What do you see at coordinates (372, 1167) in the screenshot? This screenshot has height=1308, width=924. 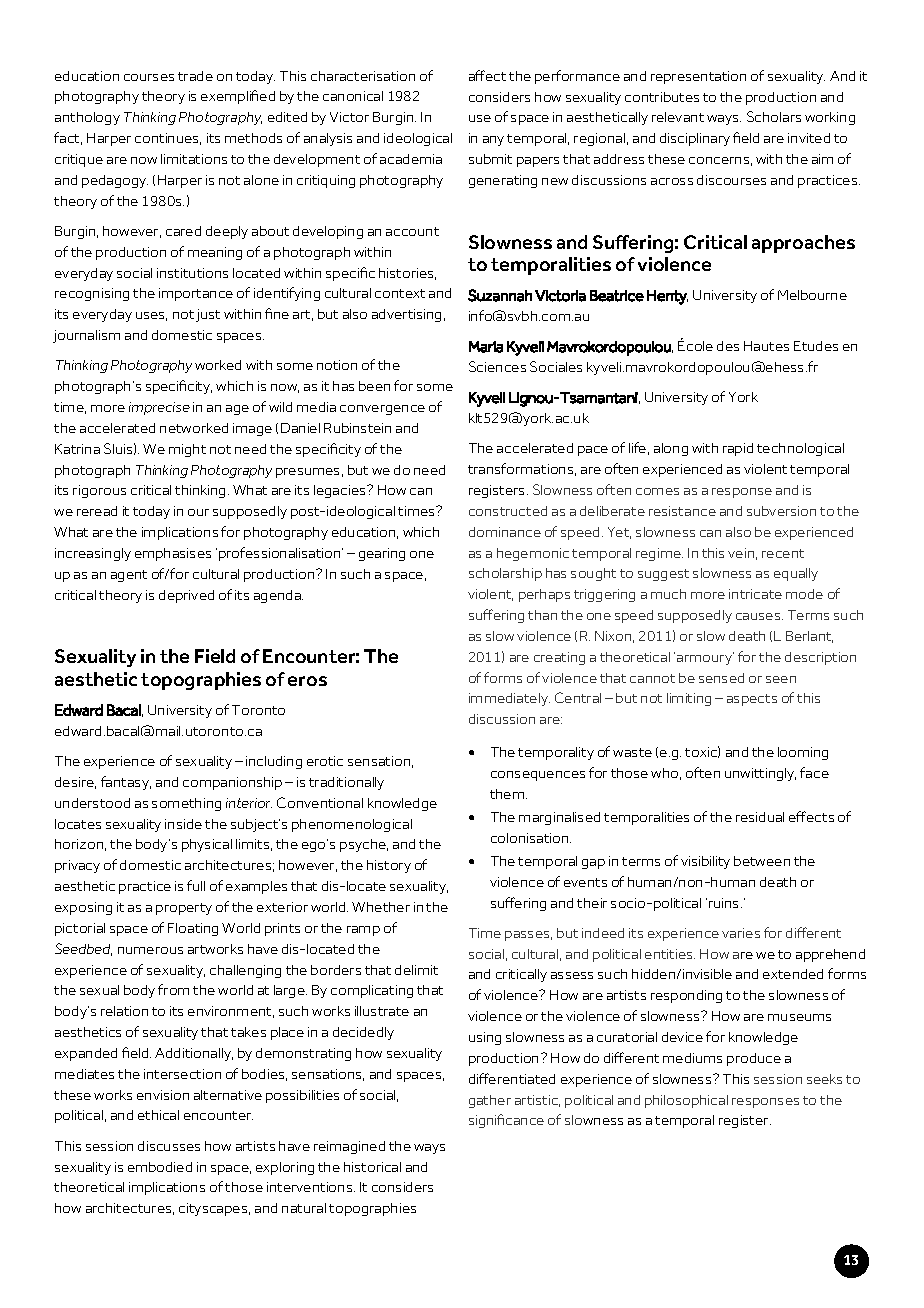 I see `historical` at bounding box center [372, 1167].
